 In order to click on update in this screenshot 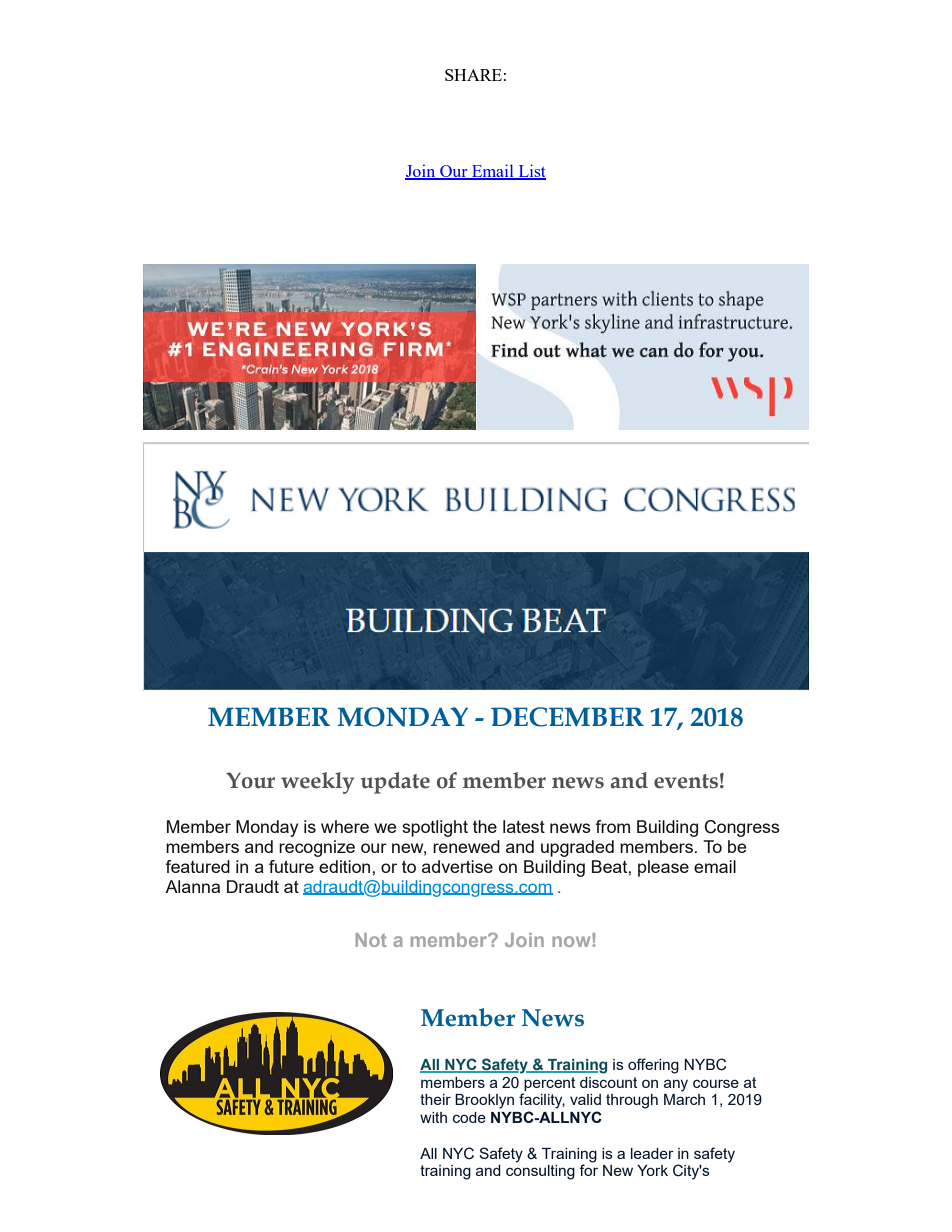, I will do `click(395, 783)`.
